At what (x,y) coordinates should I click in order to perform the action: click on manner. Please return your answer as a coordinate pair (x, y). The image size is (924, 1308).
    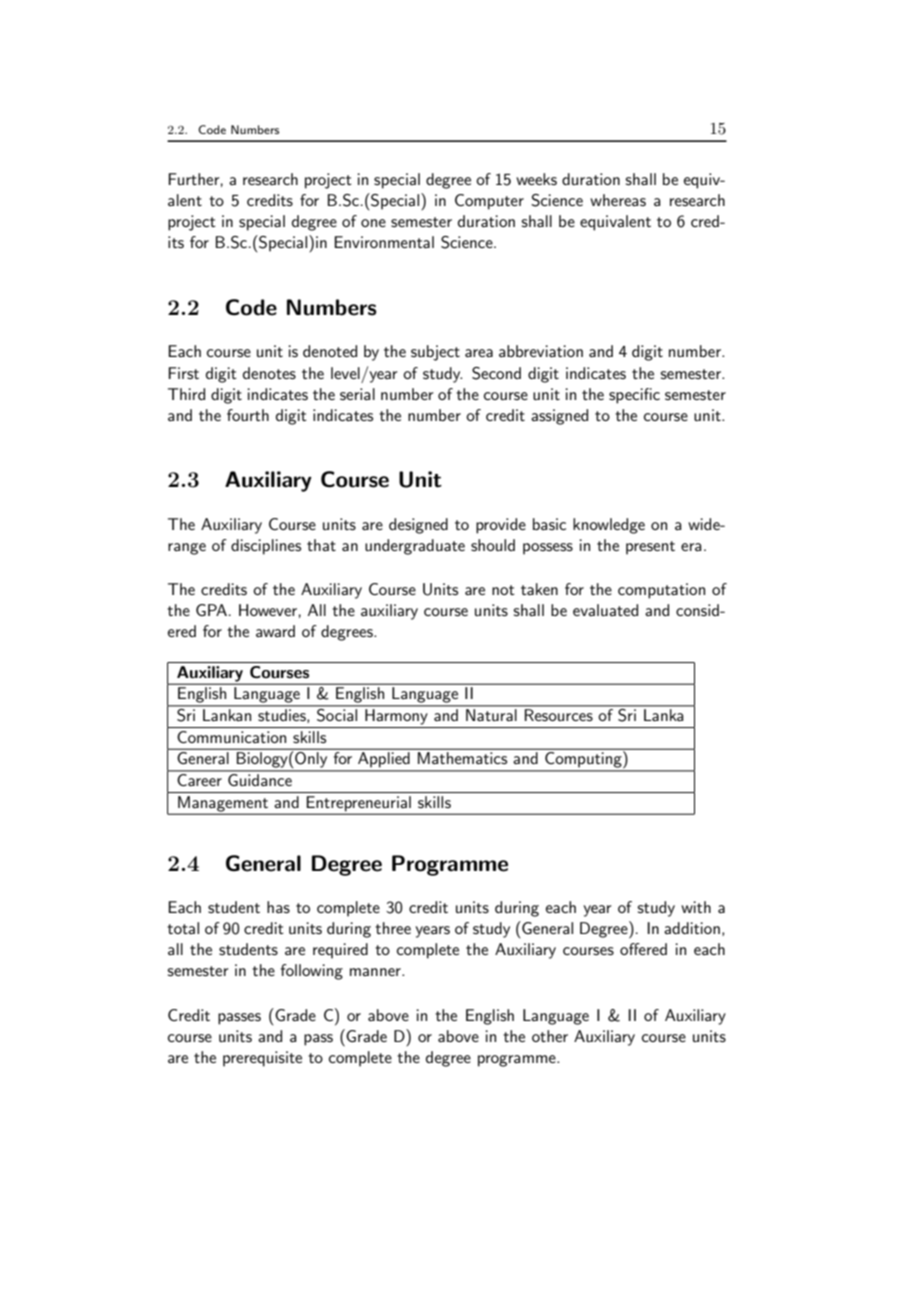
    Looking at the image, I should click on (376, 972).
